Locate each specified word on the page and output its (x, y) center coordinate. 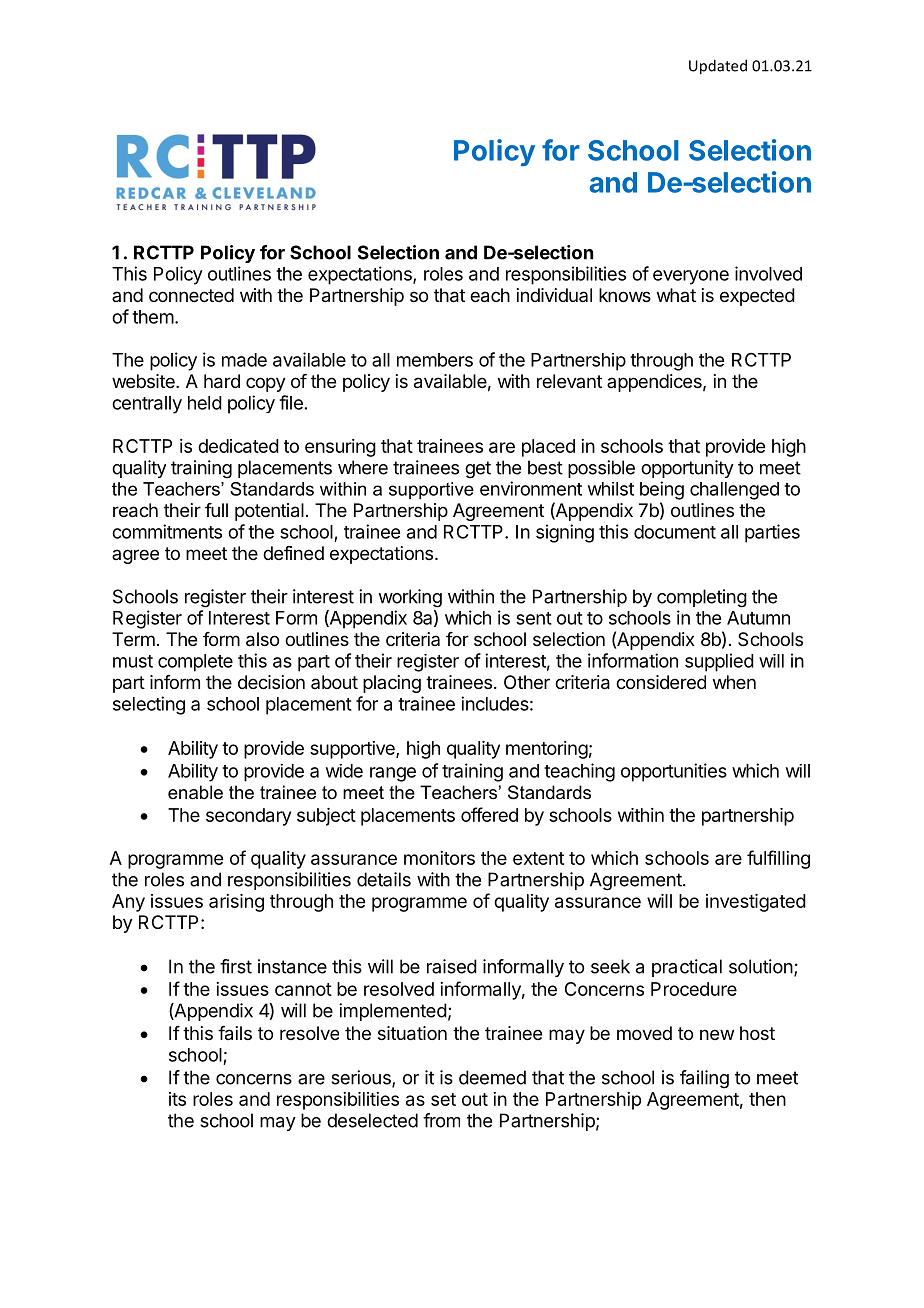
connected (191, 295)
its (177, 1099)
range (393, 774)
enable (195, 792)
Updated (718, 67)
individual (554, 295)
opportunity (687, 469)
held (205, 403)
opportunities (674, 772)
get (478, 470)
